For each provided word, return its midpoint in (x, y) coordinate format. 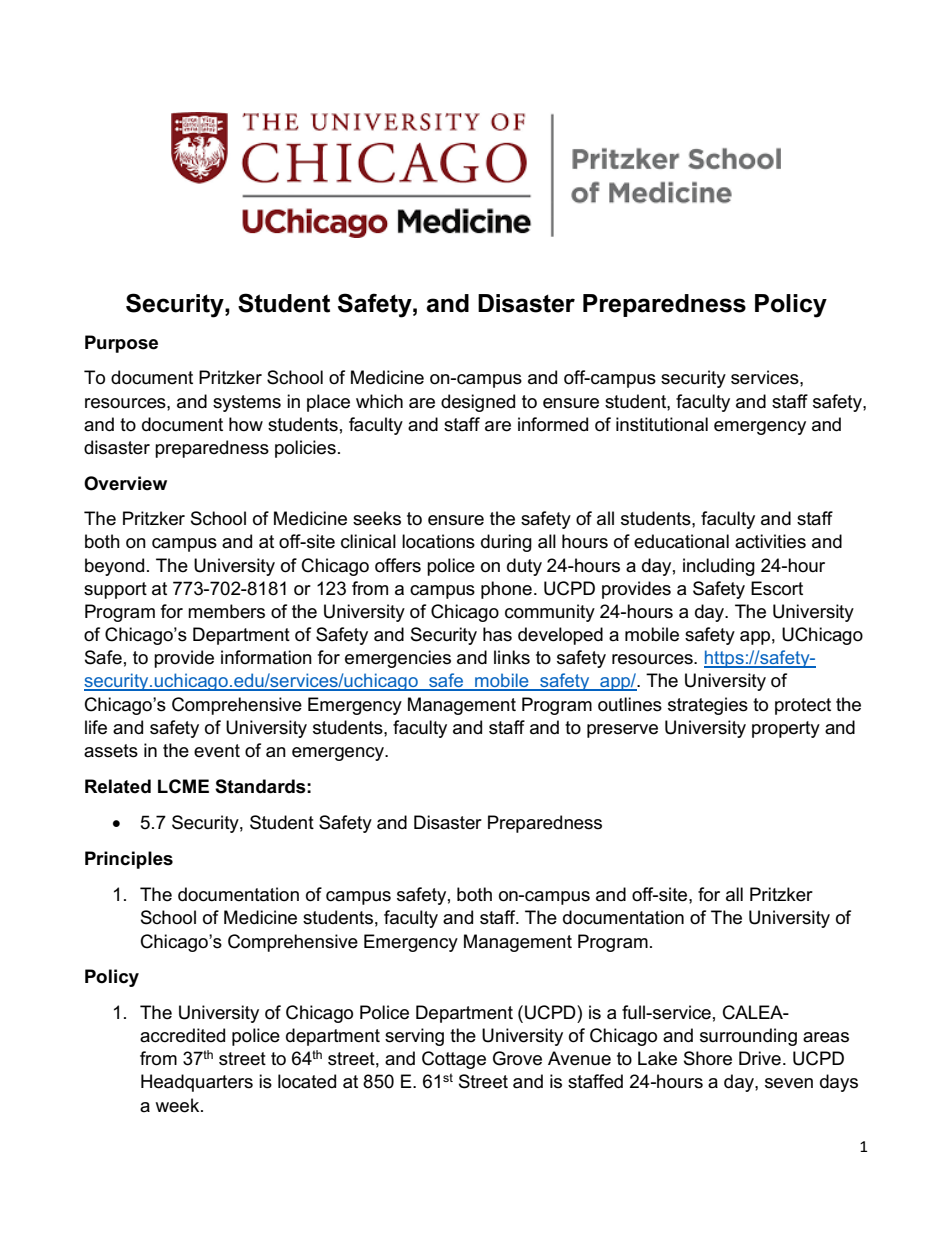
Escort (777, 588)
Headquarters (197, 1083)
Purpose (121, 344)
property (786, 729)
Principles (129, 860)
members (226, 611)
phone (506, 590)
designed (478, 403)
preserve (622, 731)
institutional (662, 424)
